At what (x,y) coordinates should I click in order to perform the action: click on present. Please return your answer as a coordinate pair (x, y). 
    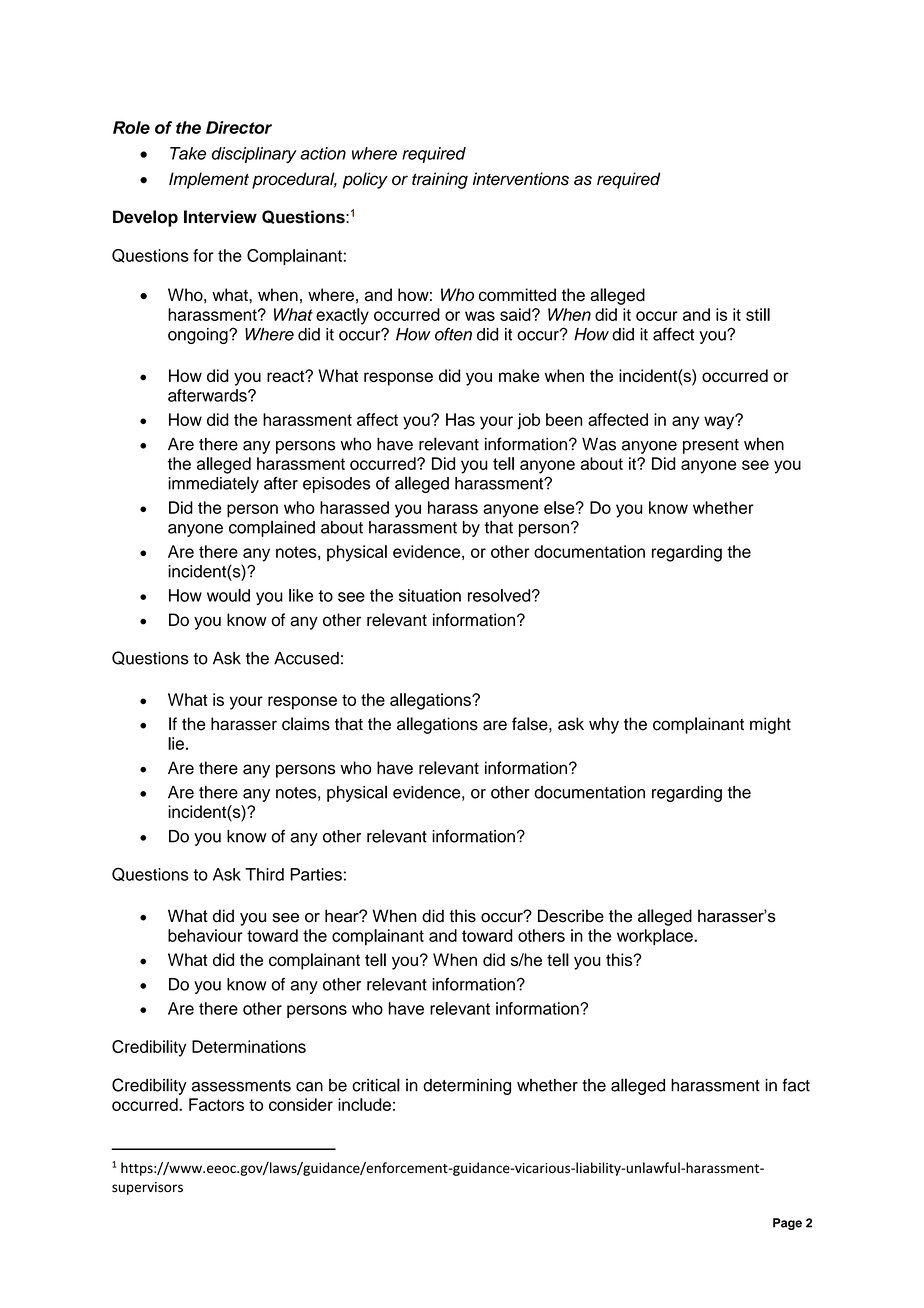
    Looking at the image, I should click on (711, 446).
